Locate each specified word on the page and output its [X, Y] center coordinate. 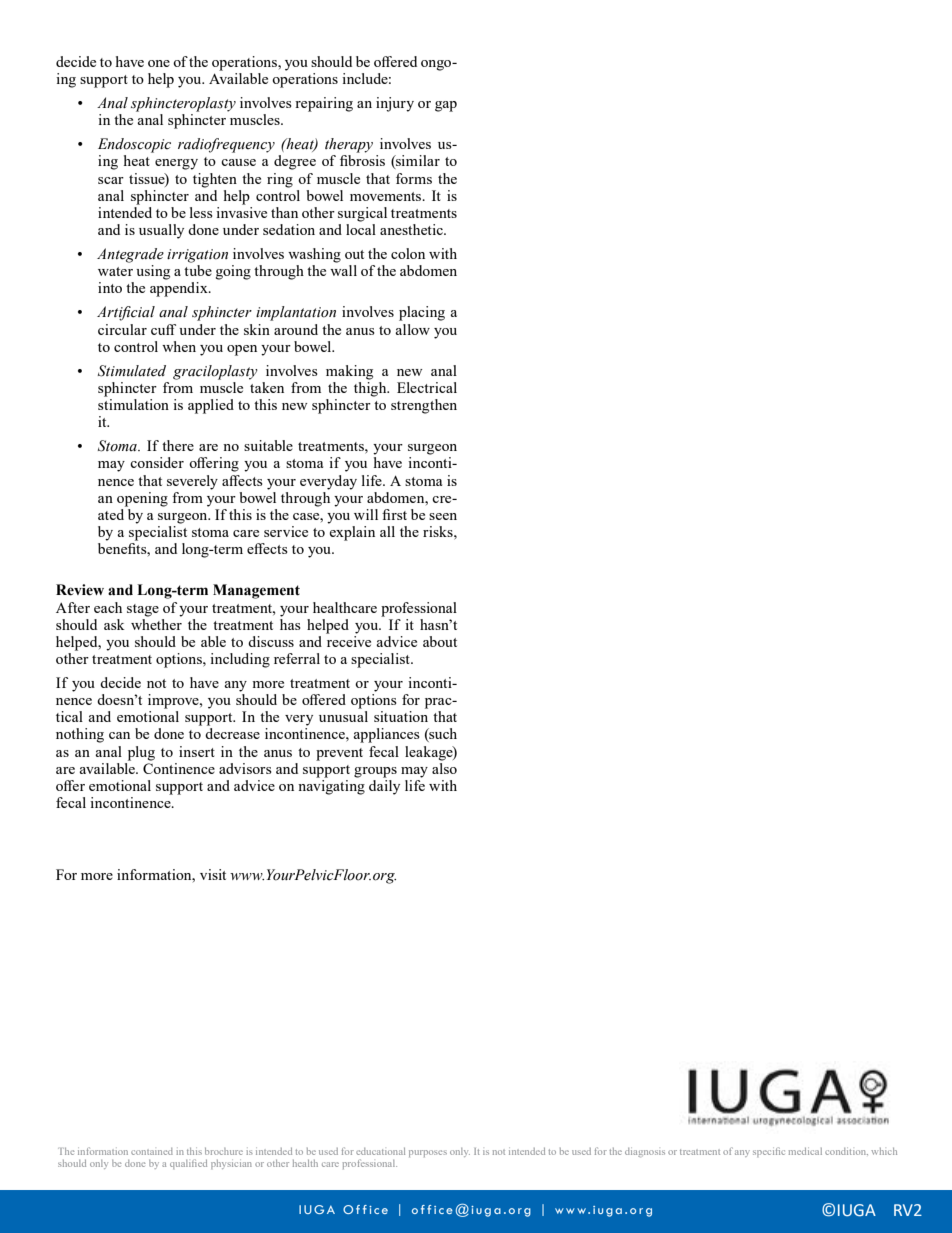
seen [443, 516]
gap [446, 106]
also [444, 767]
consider [157, 462]
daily [384, 786]
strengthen [424, 406]
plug [141, 753]
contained [152, 1151]
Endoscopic [134, 145]
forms [414, 178]
